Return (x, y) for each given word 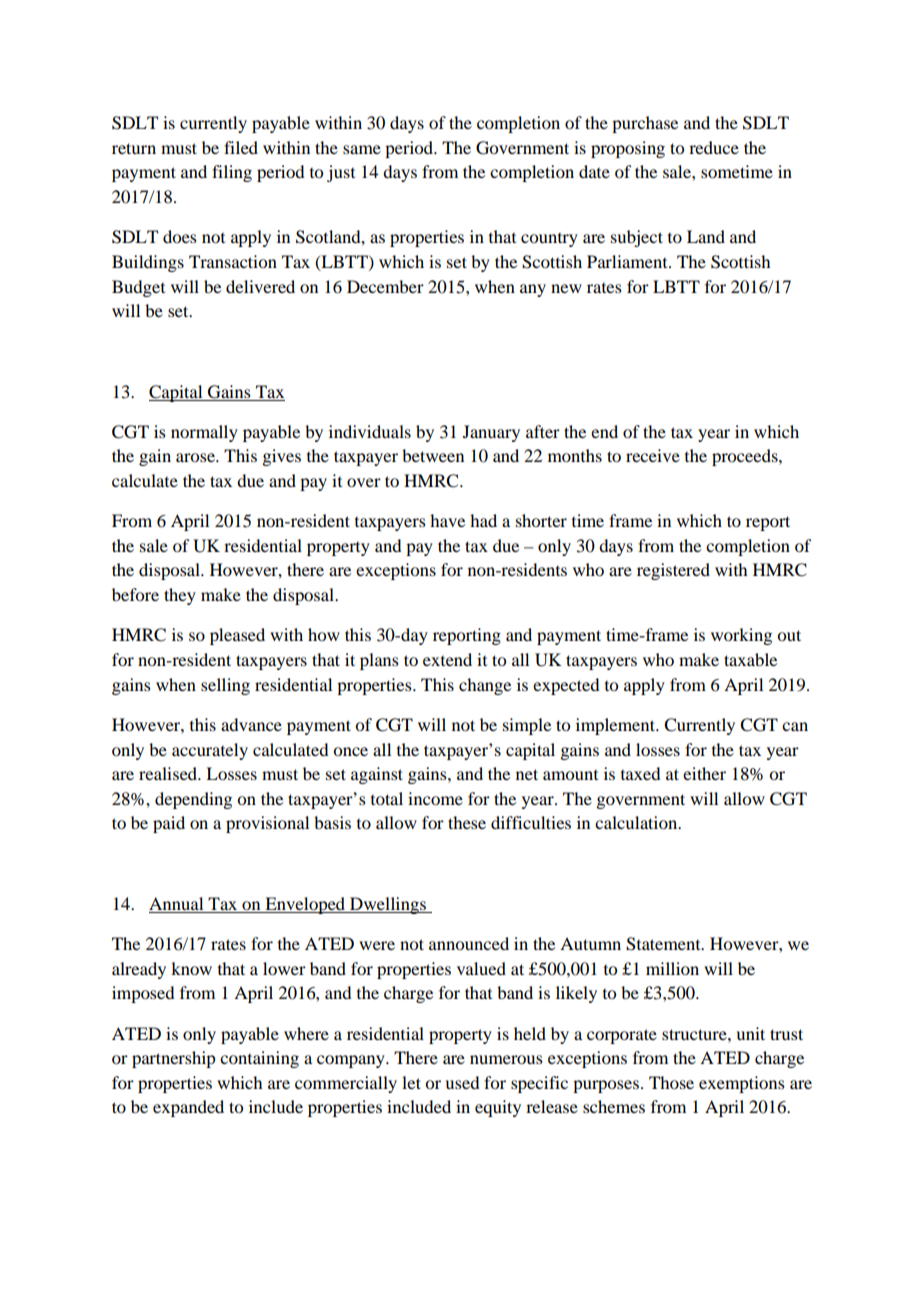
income (435, 798)
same (362, 149)
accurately (210, 751)
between (433, 455)
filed (241, 147)
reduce (714, 147)
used (462, 1082)
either (704, 773)
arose (196, 457)
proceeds (746, 457)
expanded (188, 1108)
